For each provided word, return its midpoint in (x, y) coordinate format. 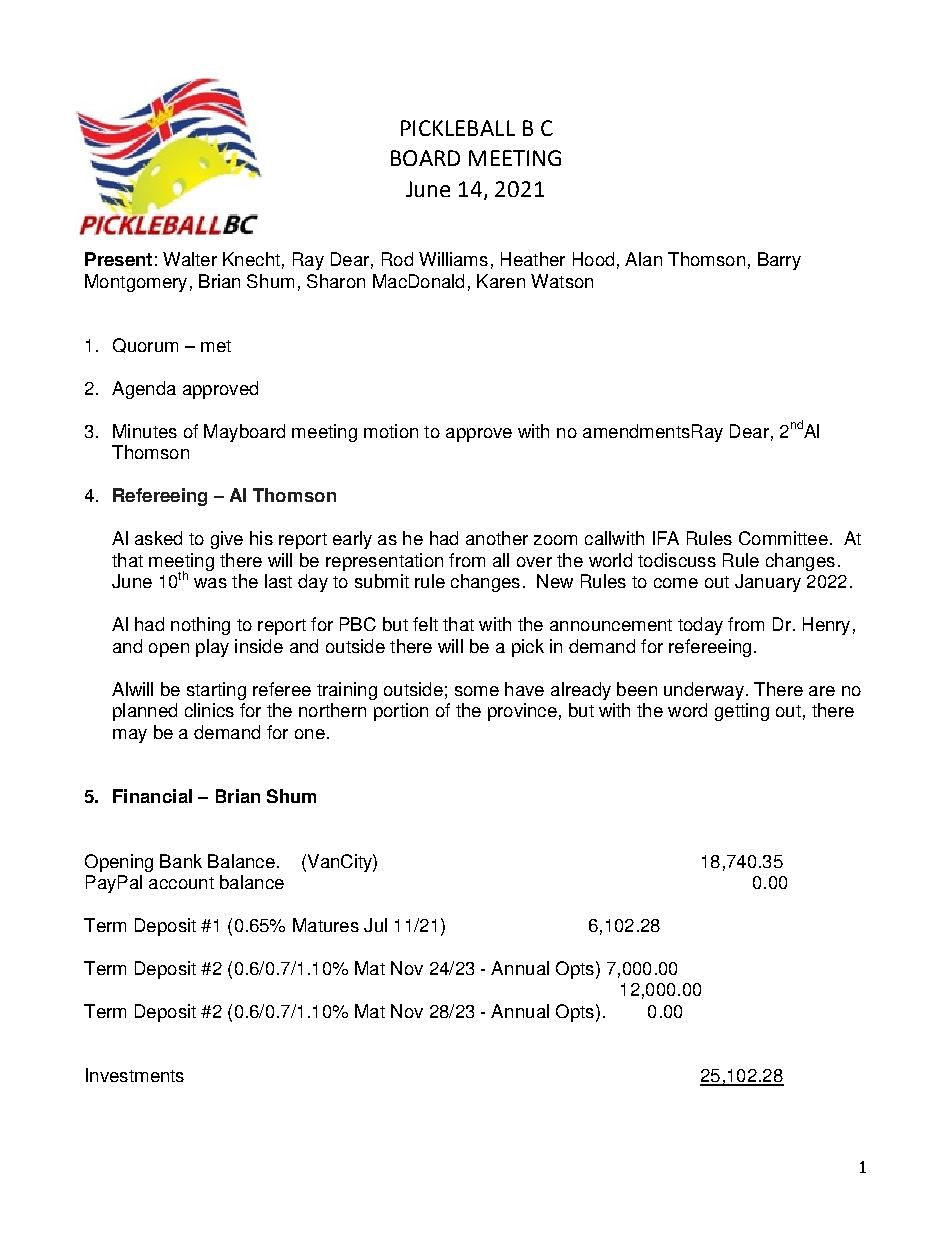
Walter (190, 259)
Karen (501, 281)
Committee (783, 538)
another (497, 538)
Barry (779, 261)
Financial (152, 796)
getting (742, 712)
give (227, 540)
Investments (135, 1075)
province (522, 712)
